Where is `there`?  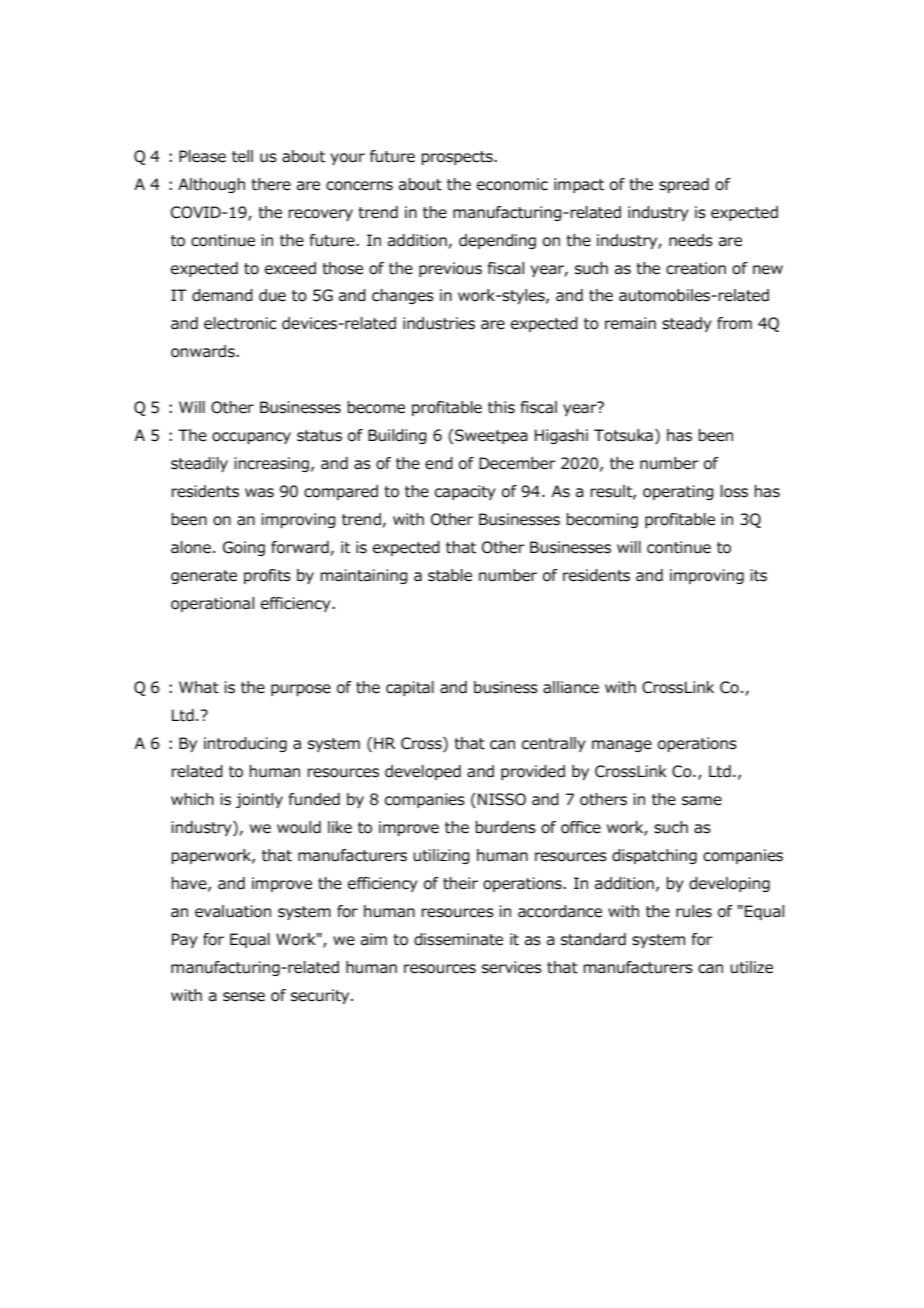 there is located at coordinates (271, 184).
